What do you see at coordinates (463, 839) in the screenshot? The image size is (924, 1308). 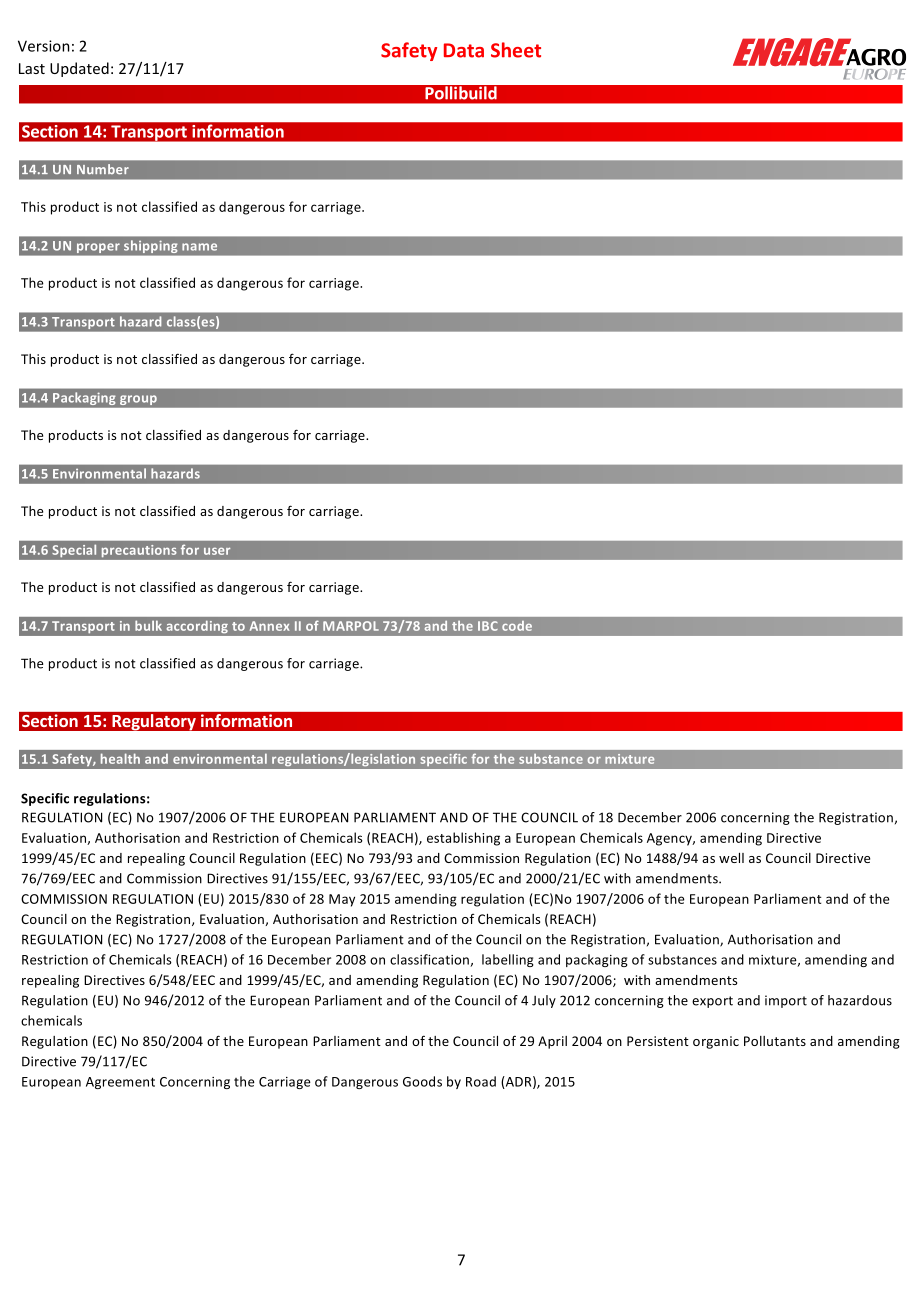 I see `establishing` at bounding box center [463, 839].
